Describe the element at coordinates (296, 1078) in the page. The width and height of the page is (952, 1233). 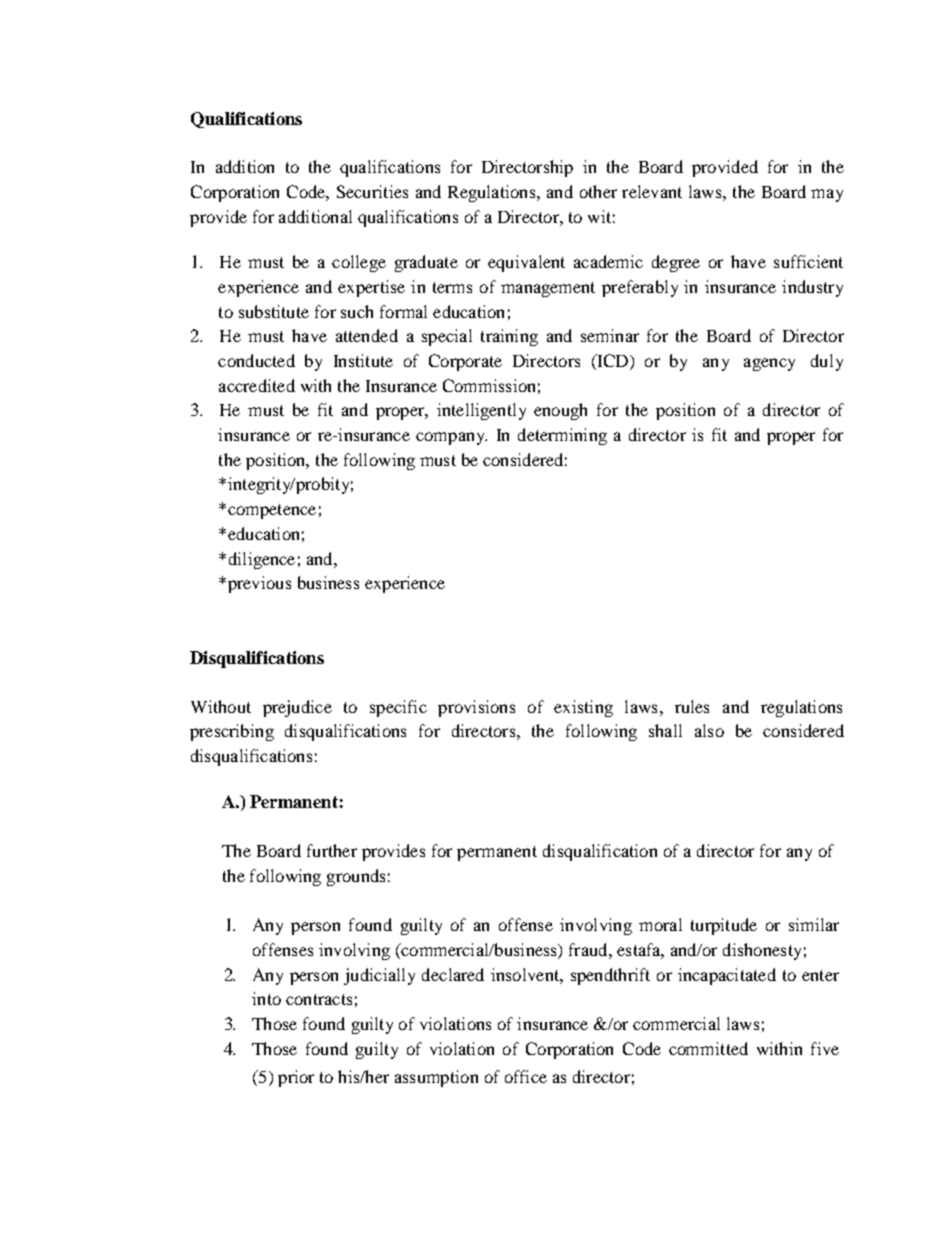
I see `prior` at that location.
